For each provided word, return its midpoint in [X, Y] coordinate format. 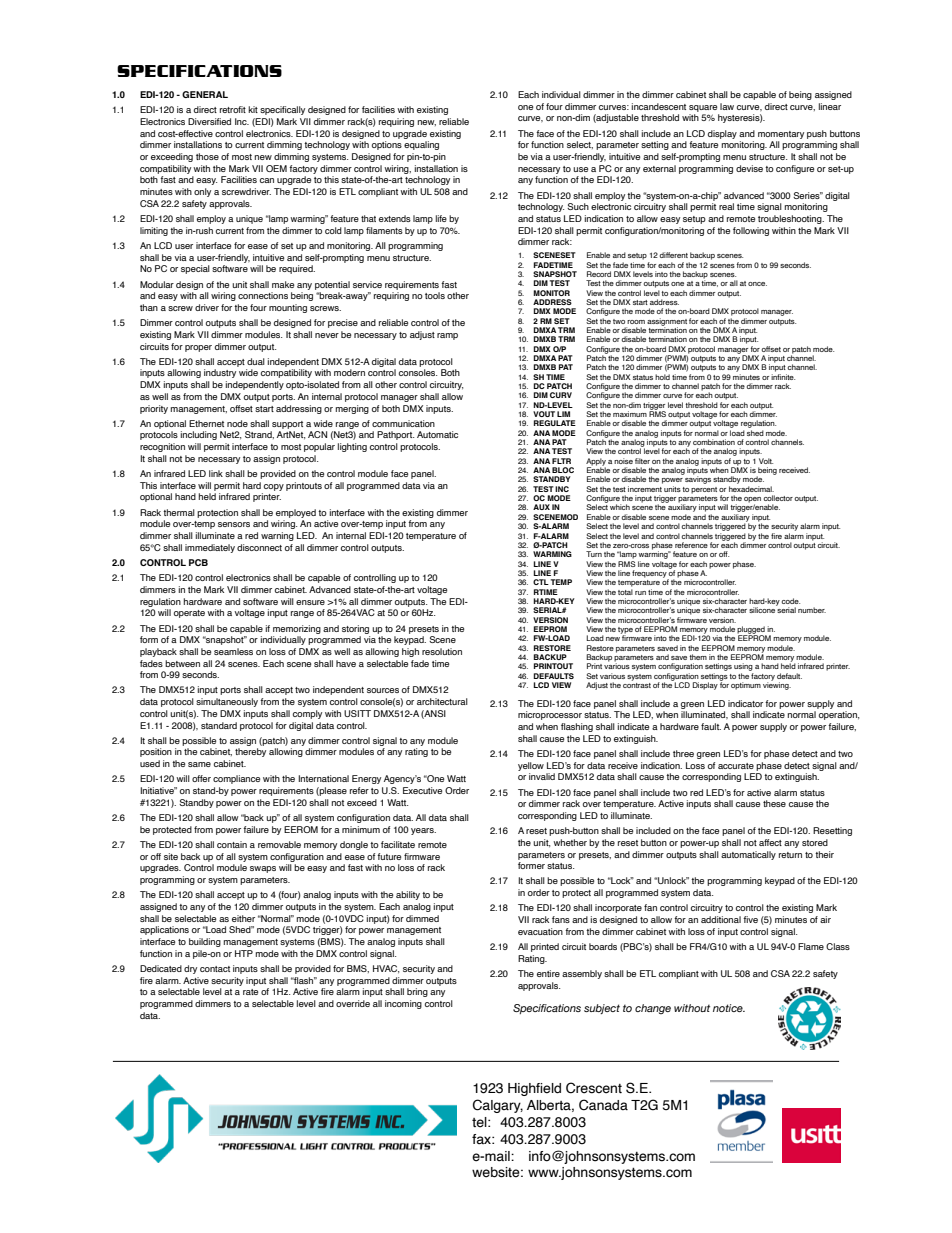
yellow [531, 766]
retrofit [233, 109]
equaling [421, 145]
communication [403, 423]
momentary [781, 135]
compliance [236, 779]
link [216, 473]
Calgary [498, 1106]
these [774, 803]
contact [215, 969]
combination [714, 442]
